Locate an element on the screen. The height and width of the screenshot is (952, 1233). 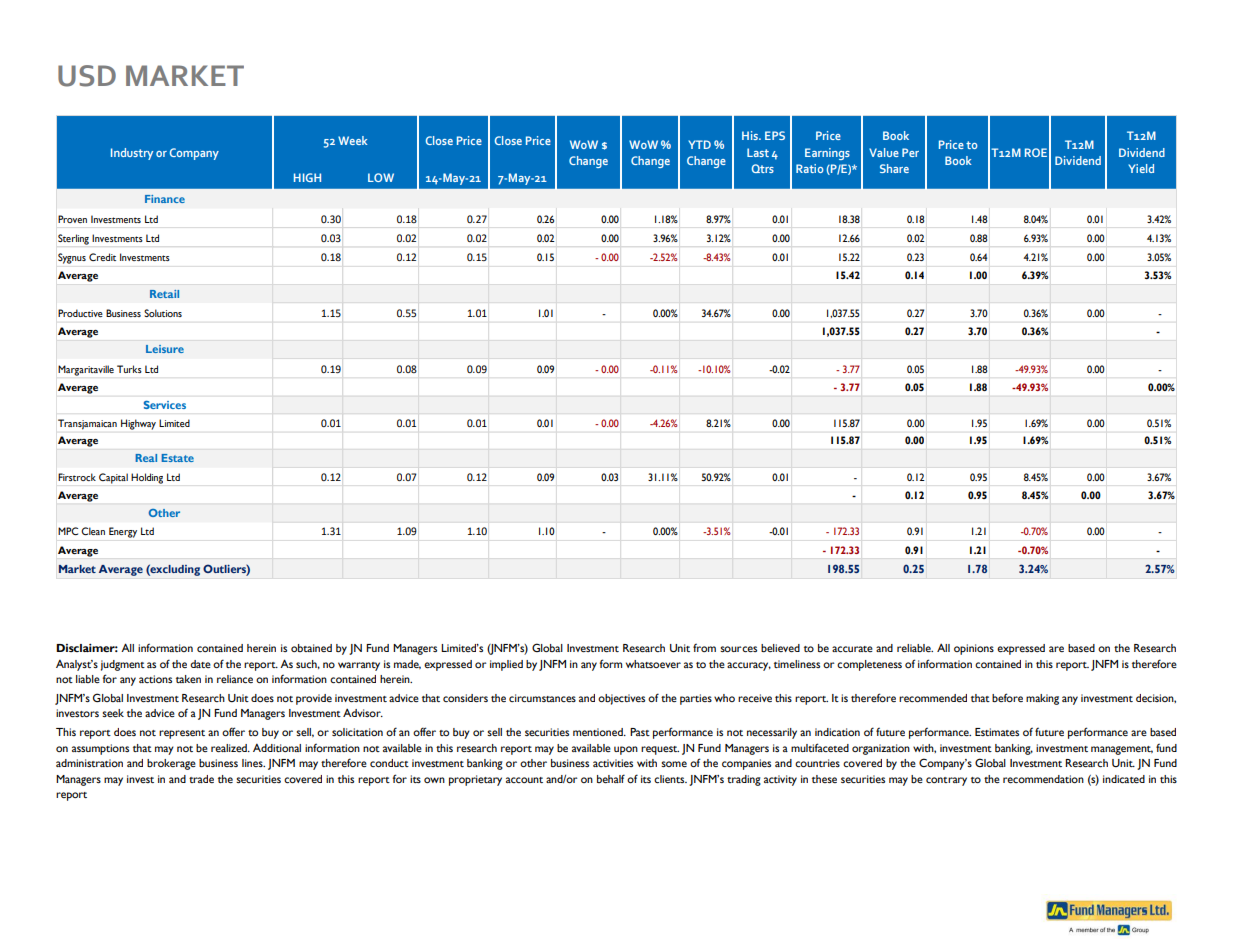
recommendation is located at coordinates (1043, 779).
